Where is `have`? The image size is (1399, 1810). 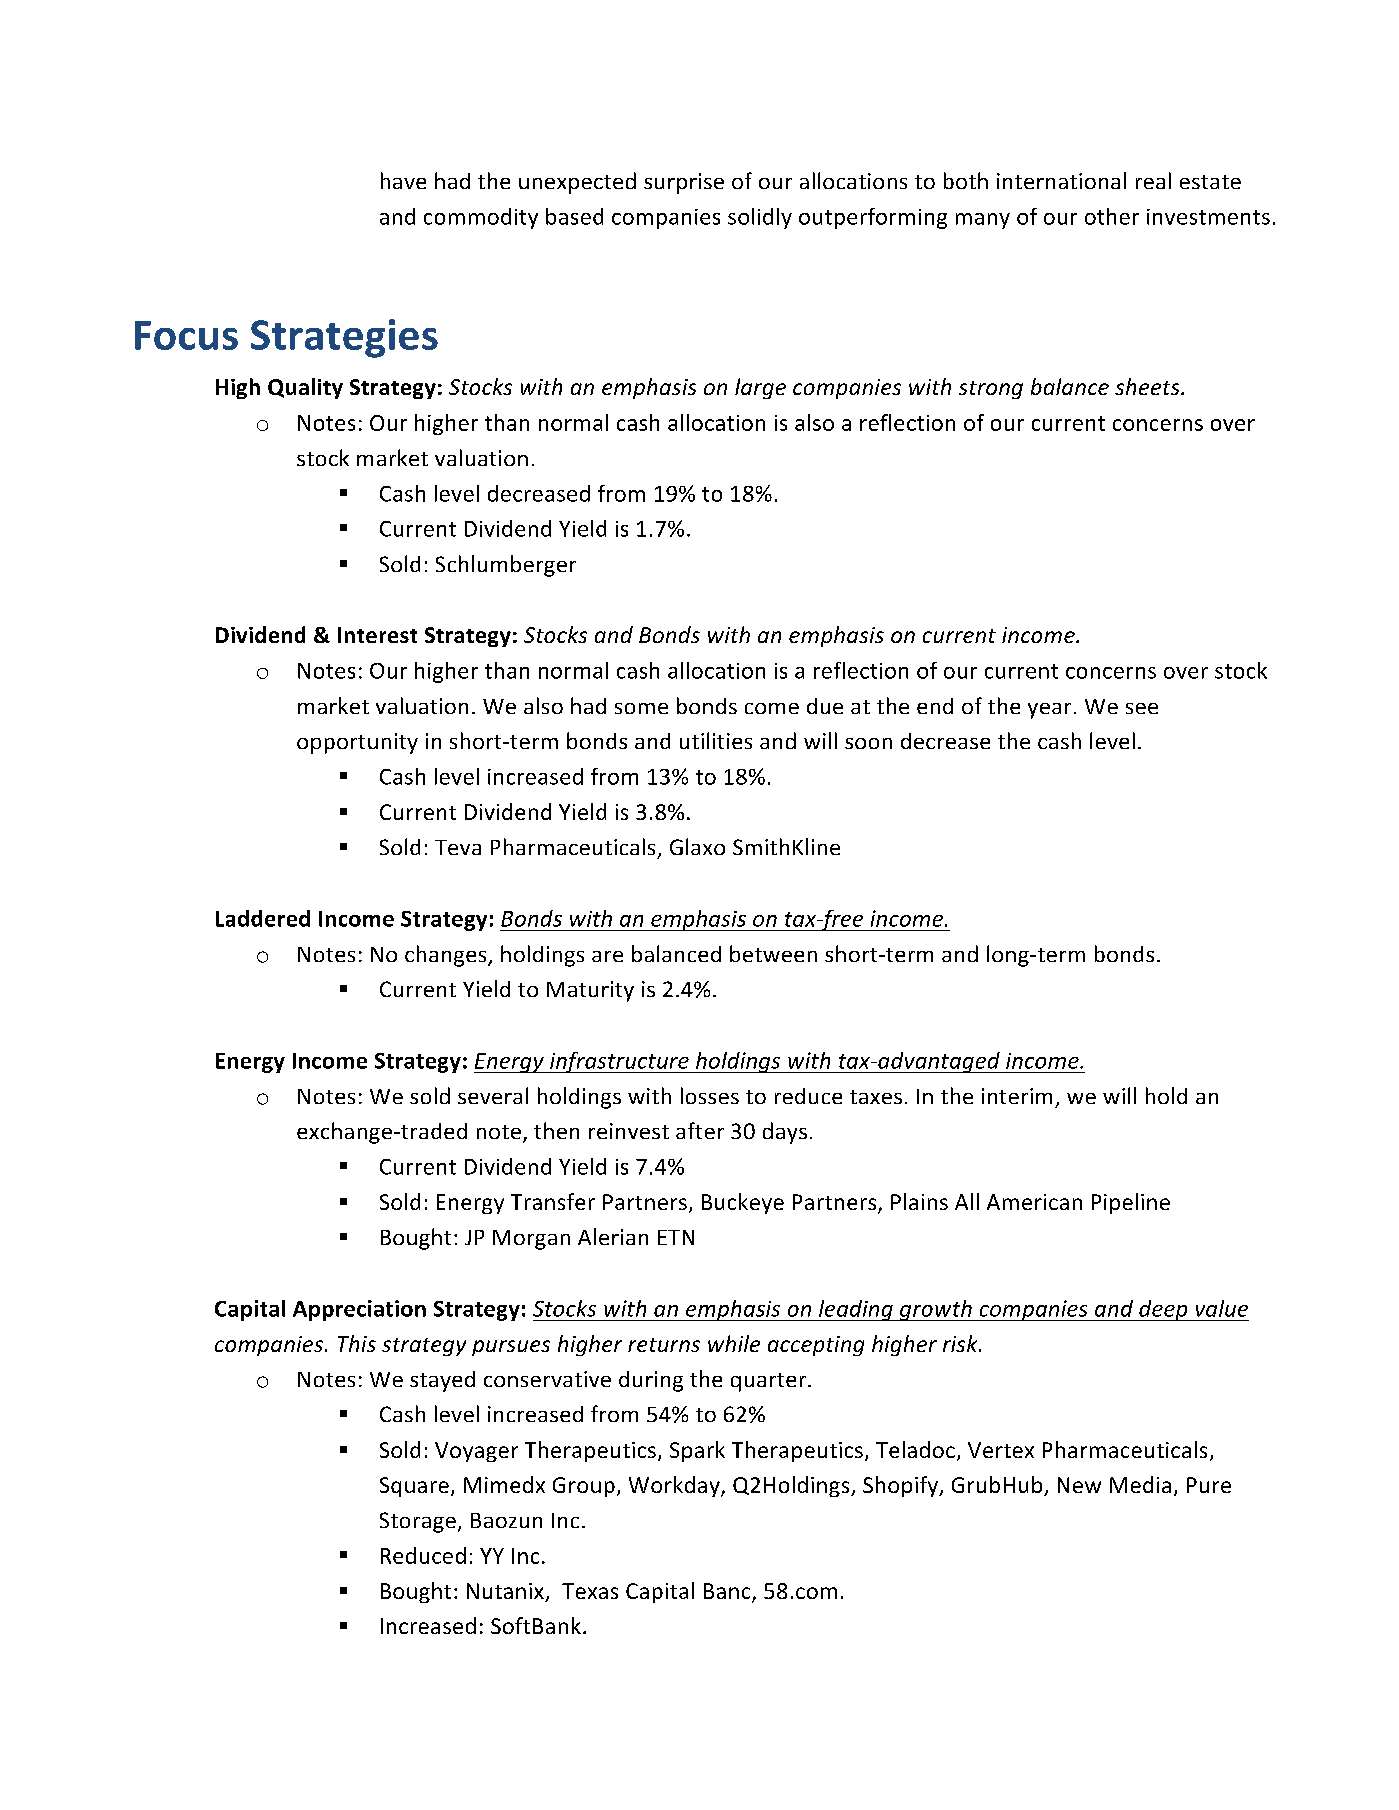 have is located at coordinates (403, 180).
